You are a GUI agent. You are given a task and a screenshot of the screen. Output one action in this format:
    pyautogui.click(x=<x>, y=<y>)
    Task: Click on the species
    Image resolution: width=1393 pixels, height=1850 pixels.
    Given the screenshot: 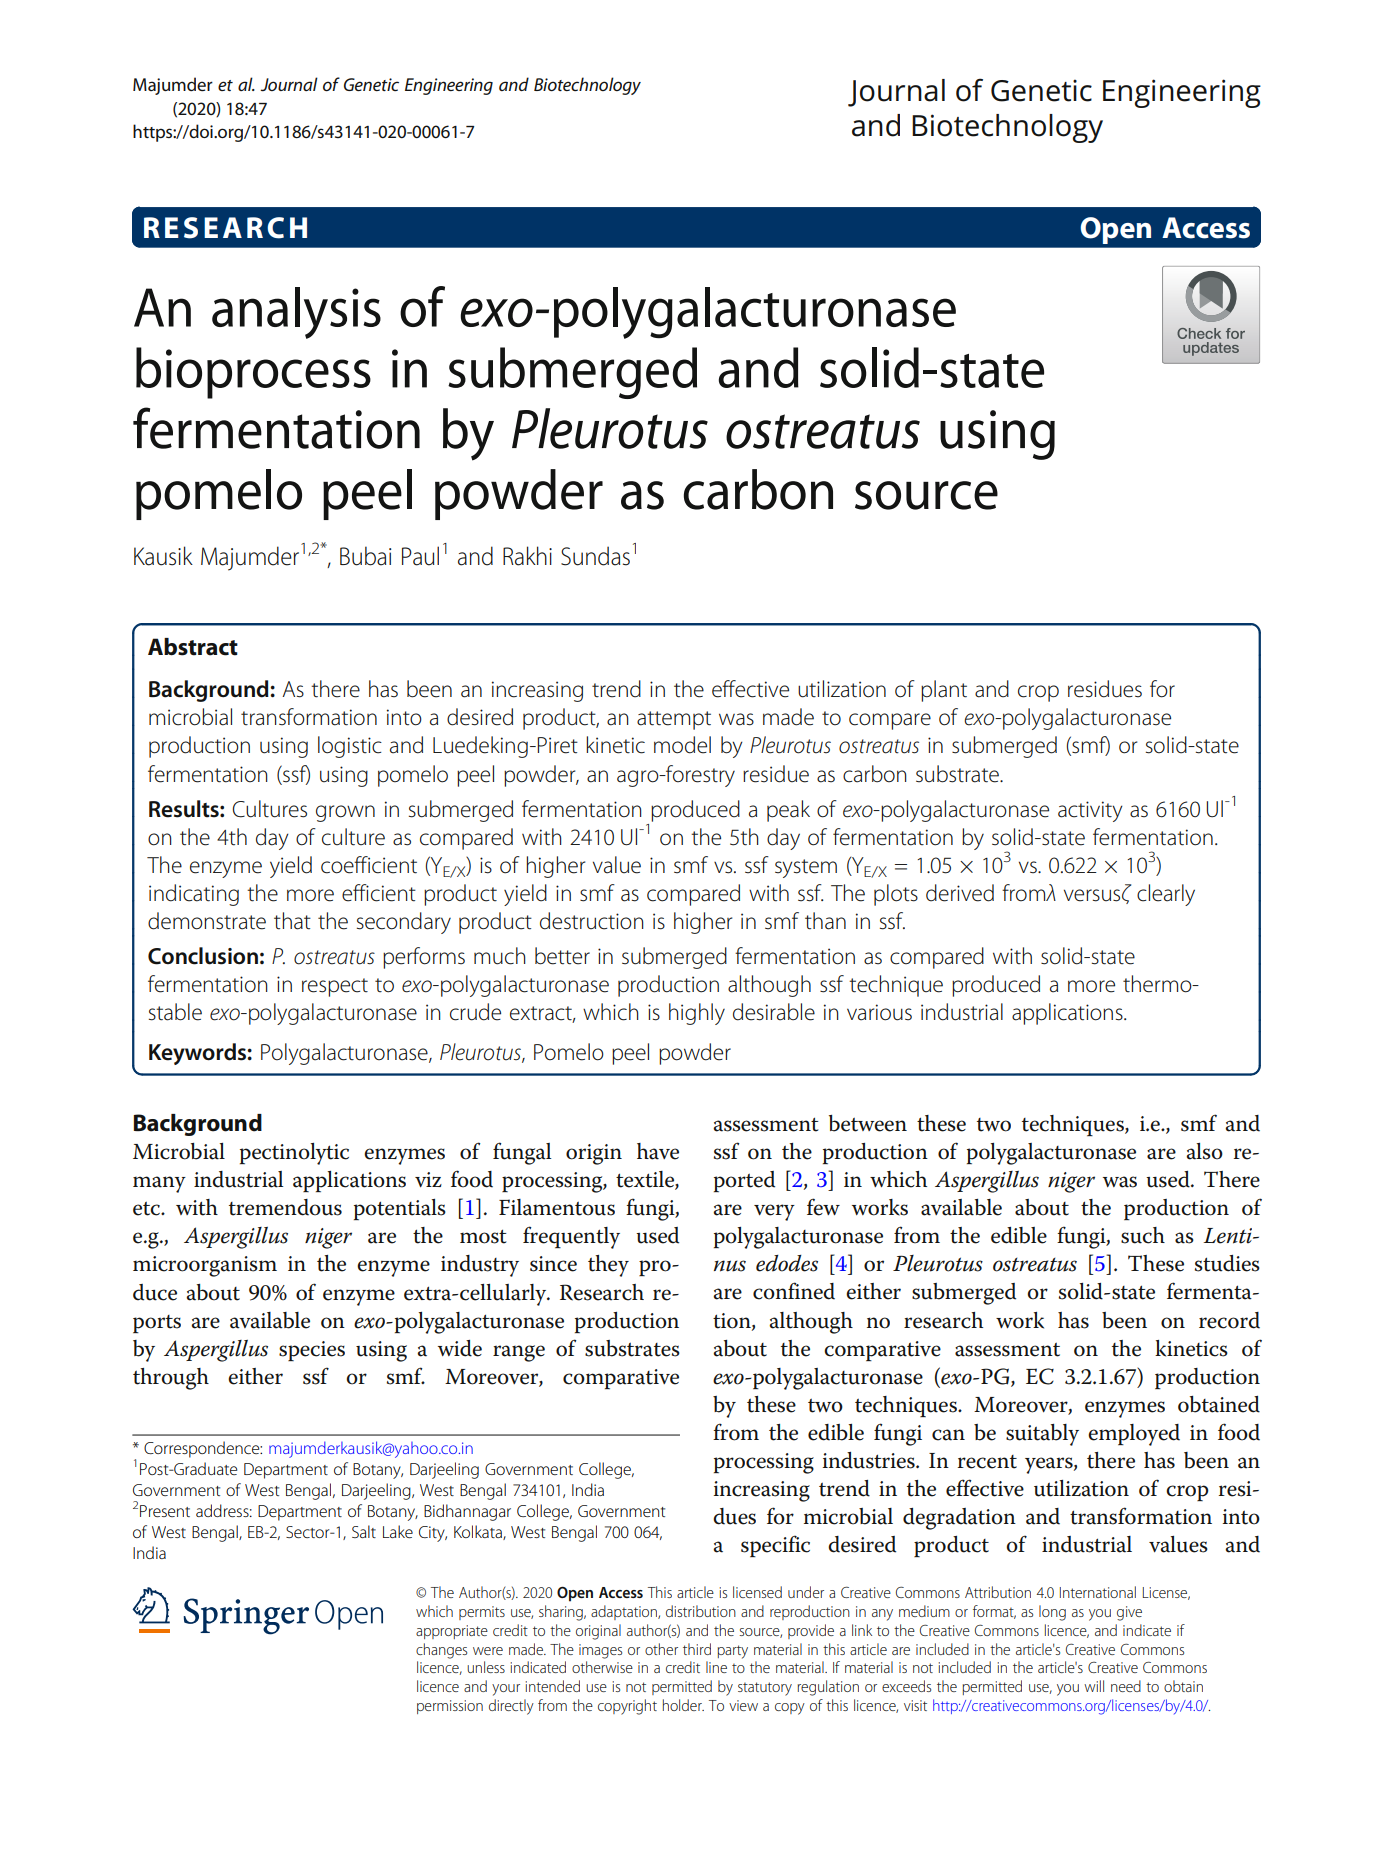 What is the action you would take?
    pyautogui.click(x=312, y=1351)
